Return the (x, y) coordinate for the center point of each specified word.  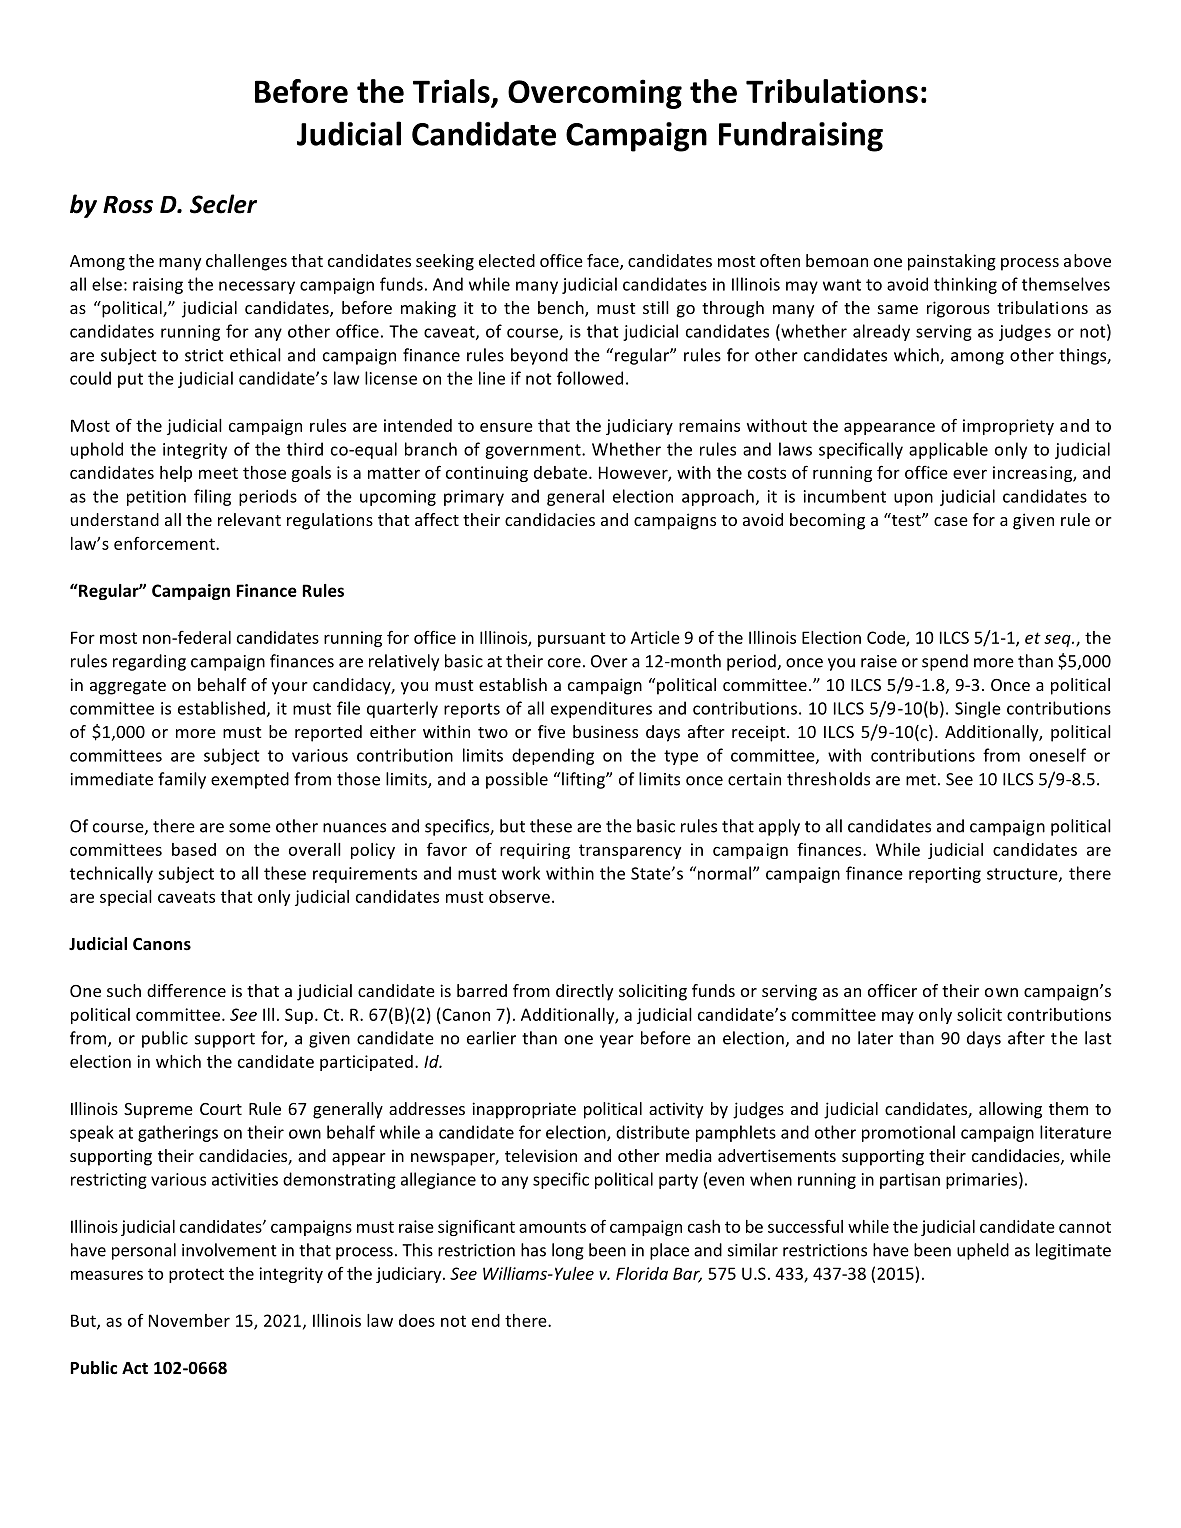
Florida (642, 1273)
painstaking (952, 262)
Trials (452, 92)
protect (196, 1275)
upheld (983, 1251)
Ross (128, 205)
